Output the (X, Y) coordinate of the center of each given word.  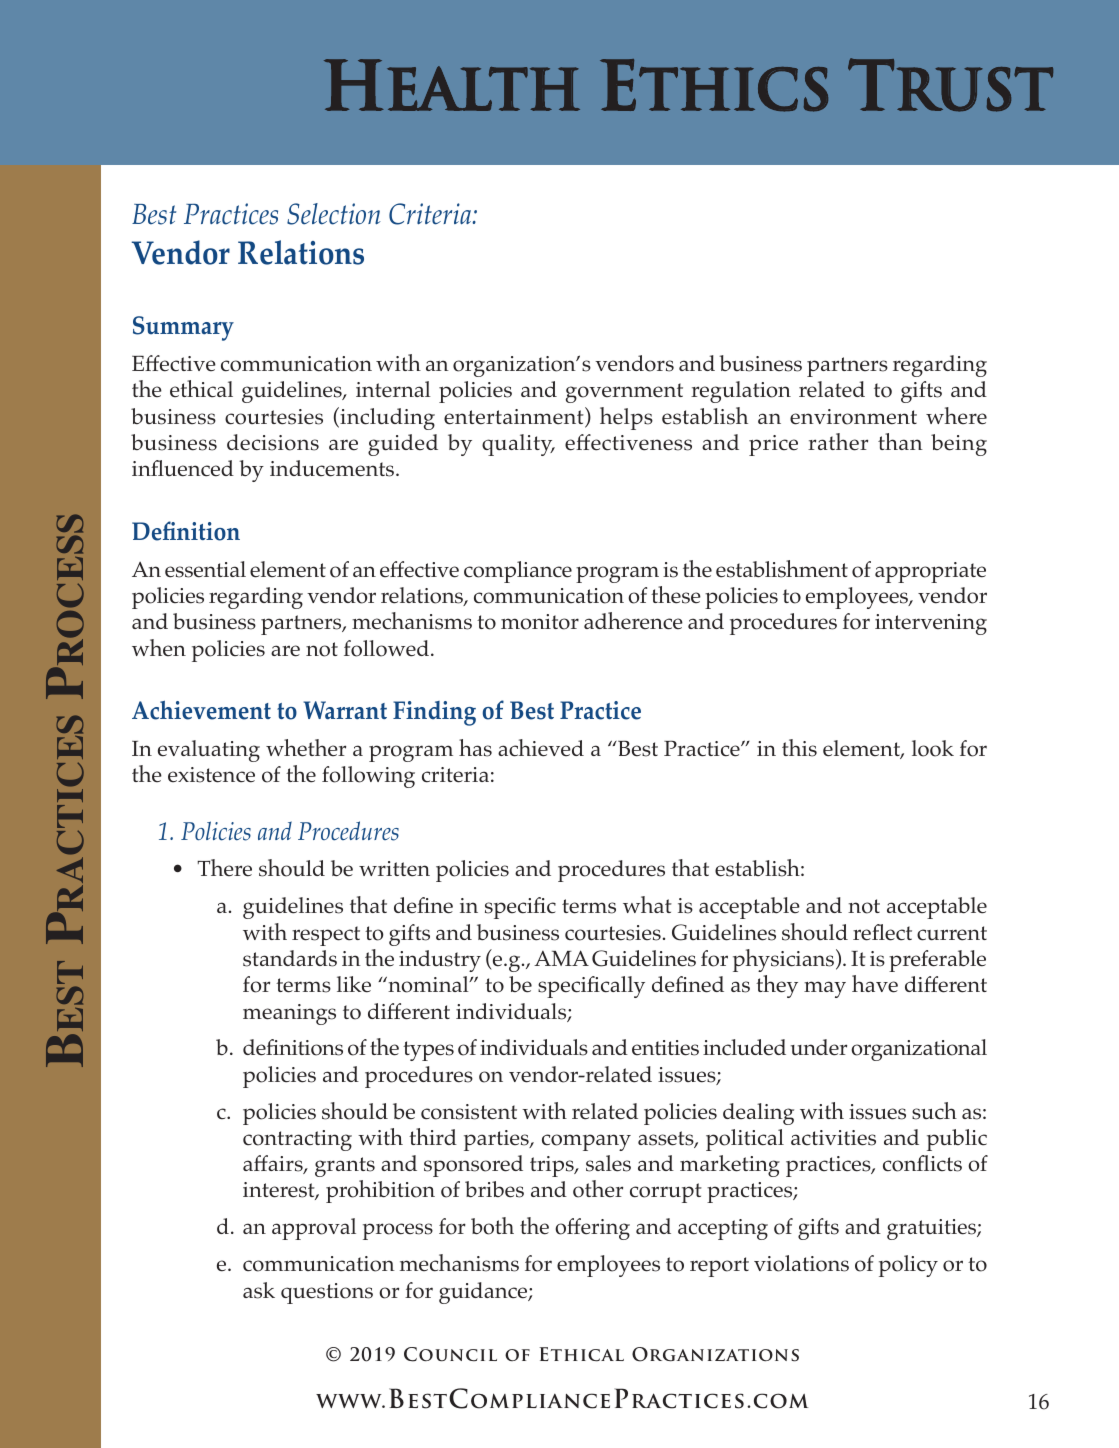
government (624, 393)
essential (205, 569)
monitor (540, 622)
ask (259, 1290)
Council (450, 1354)
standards (290, 958)
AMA (561, 958)
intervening (931, 624)
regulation (741, 392)
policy (908, 1266)
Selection (334, 214)
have (875, 984)
